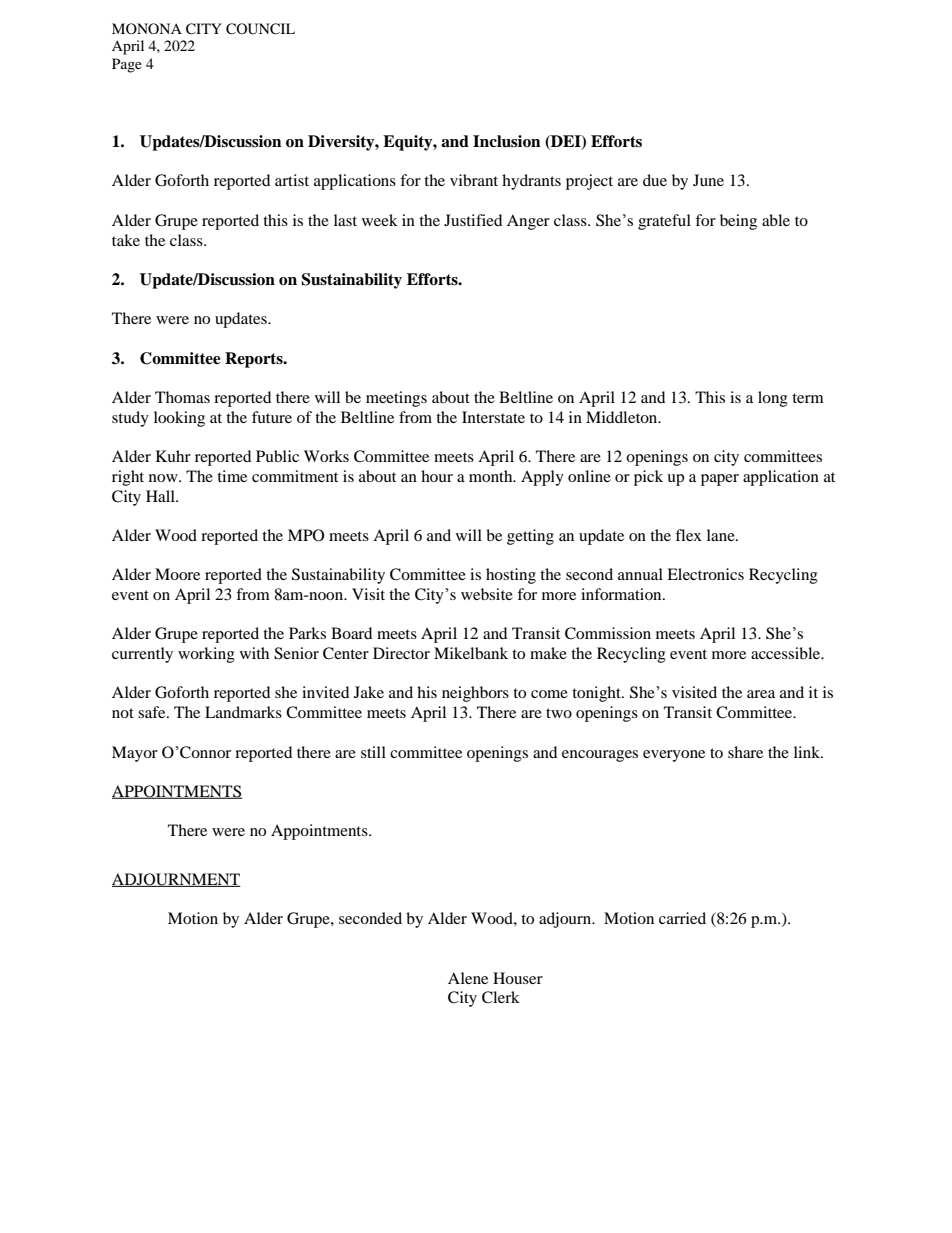 The width and height of the screenshot is (952, 1233). I want to click on Houser, so click(518, 978).
